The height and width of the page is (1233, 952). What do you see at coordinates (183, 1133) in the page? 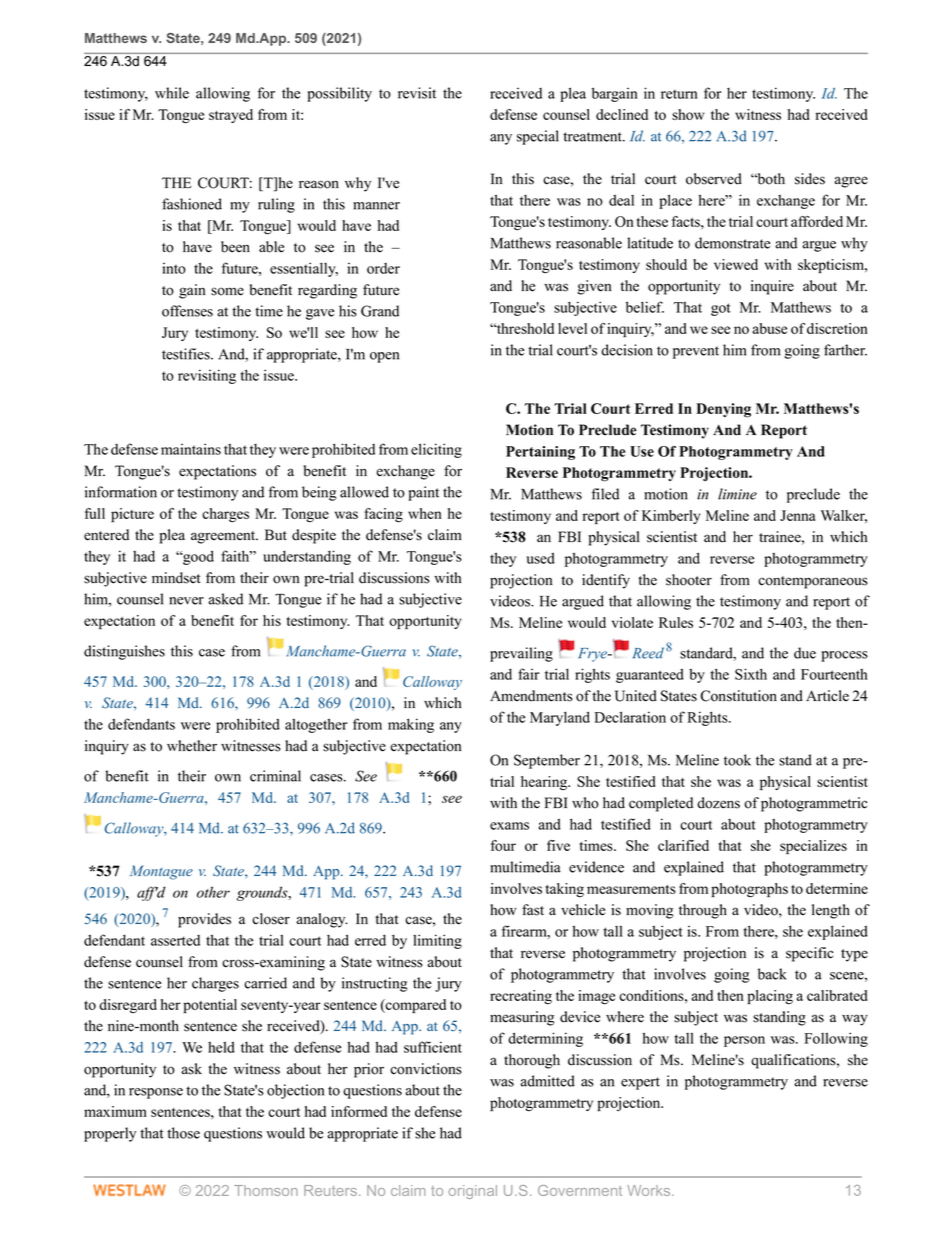
I see `those` at bounding box center [183, 1133].
